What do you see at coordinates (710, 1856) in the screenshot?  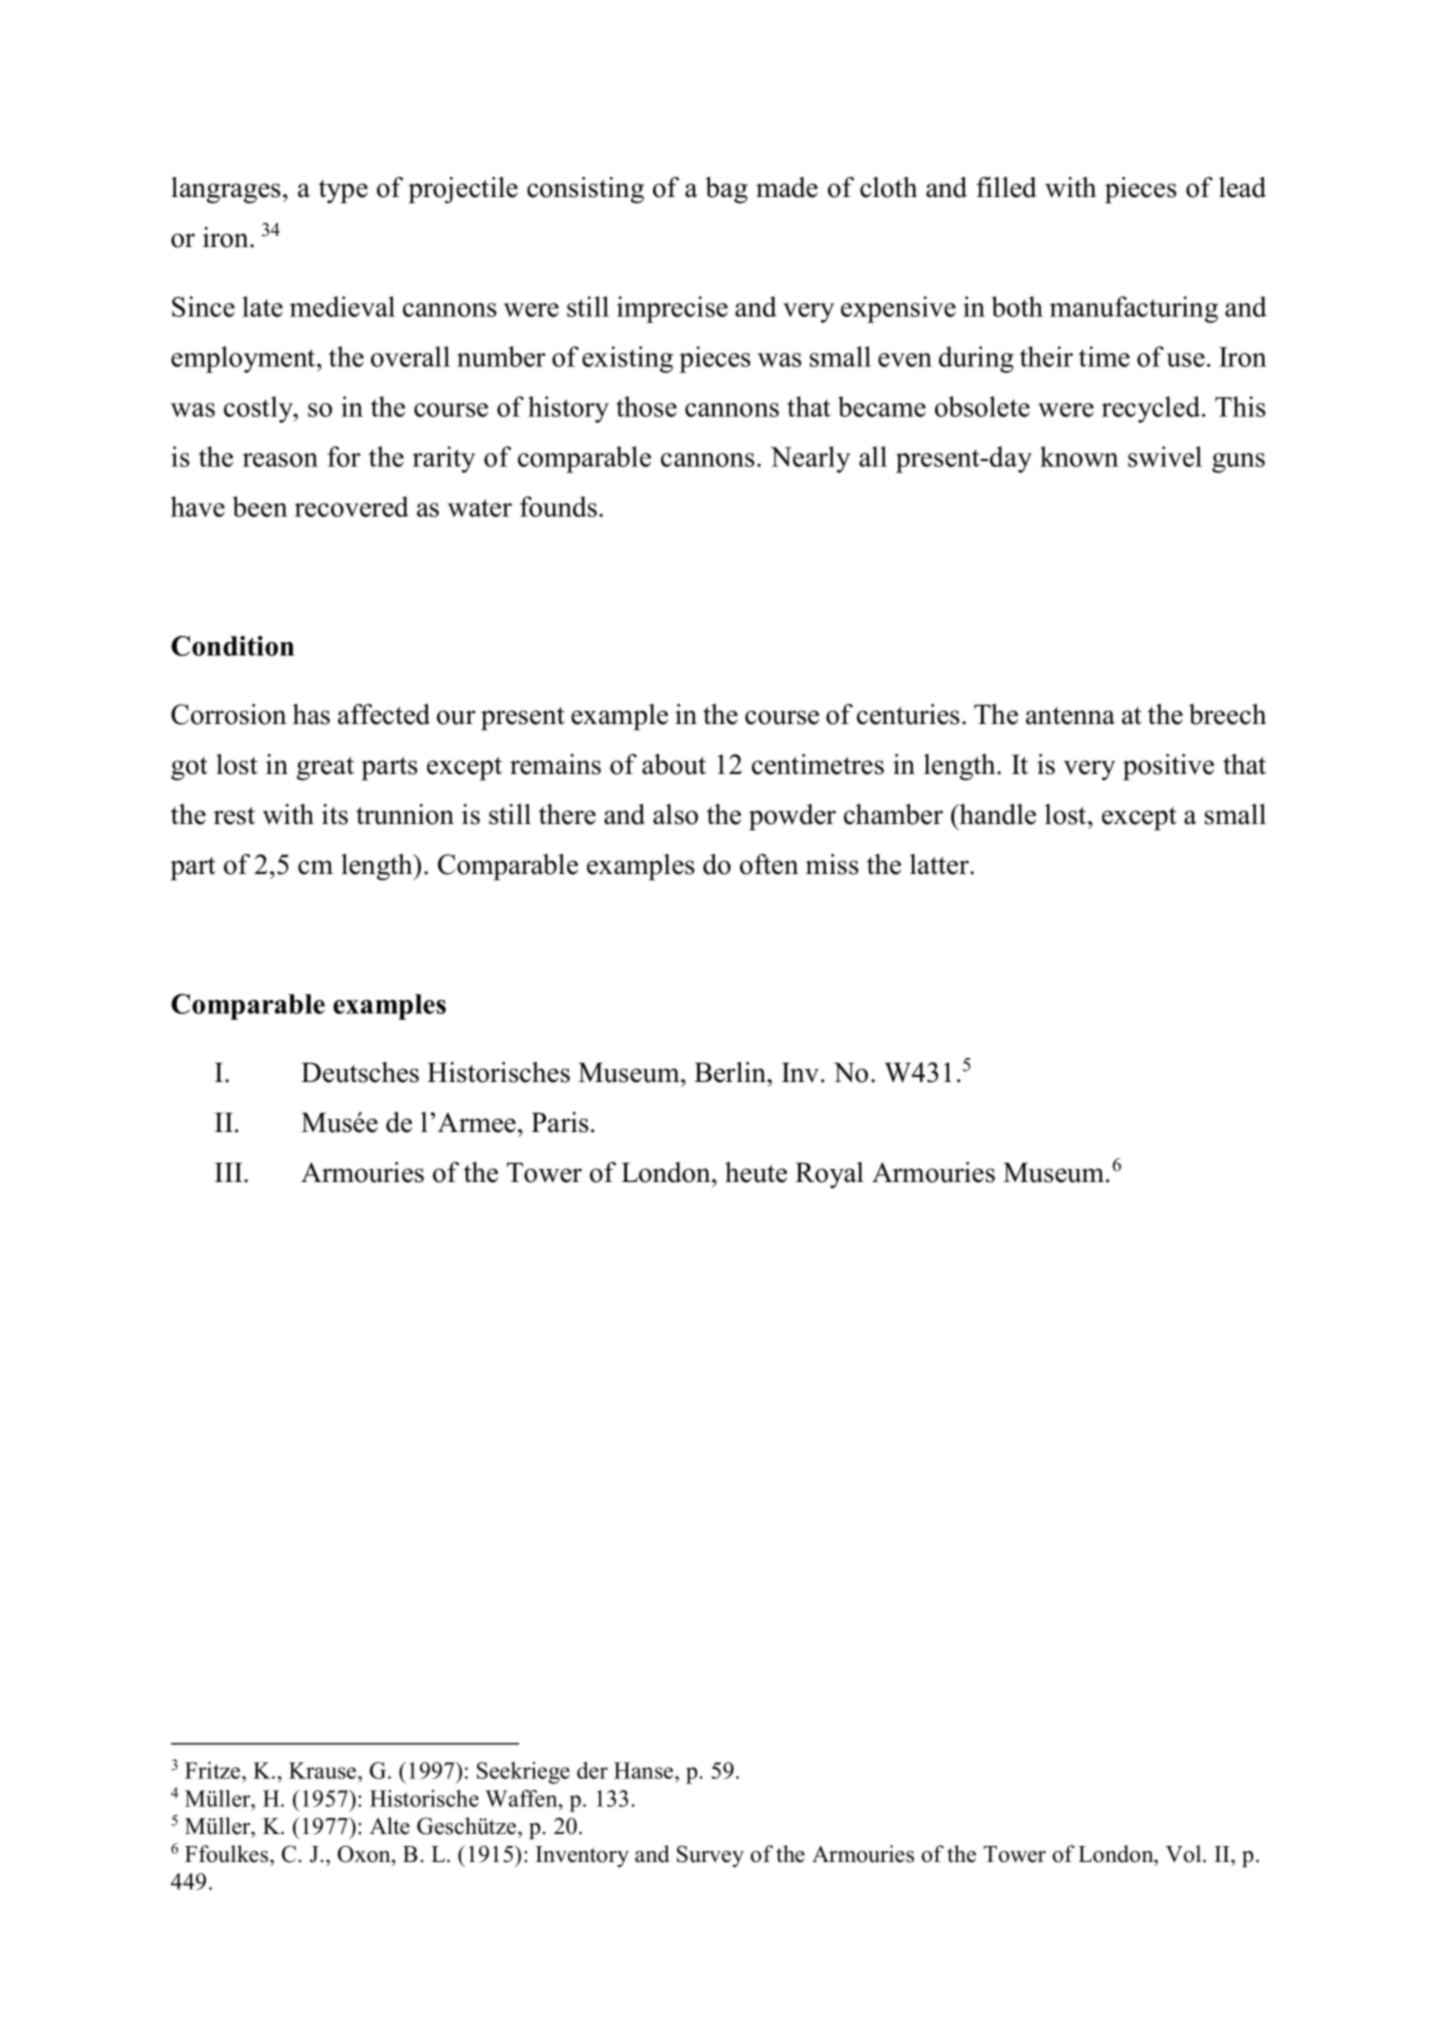 I see `Survey` at bounding box center [710, 1856].
